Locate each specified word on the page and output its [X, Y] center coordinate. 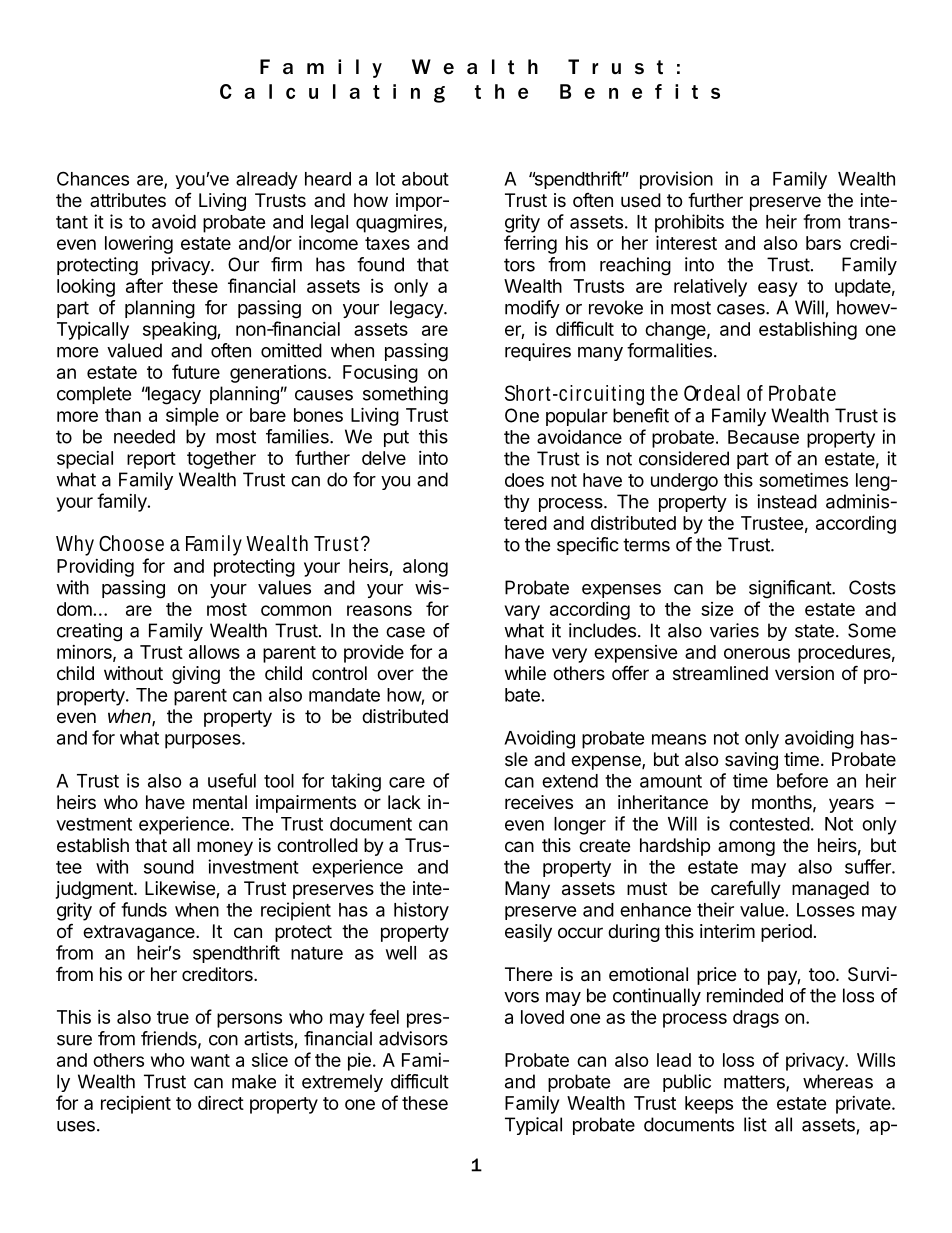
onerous [757, 653]
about [425, 179]
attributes [128, 200]
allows [214, 652]
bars [823, 243]
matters [755, 1083]
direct [221, 1103]
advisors [413, 1038]
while [525, 673]
